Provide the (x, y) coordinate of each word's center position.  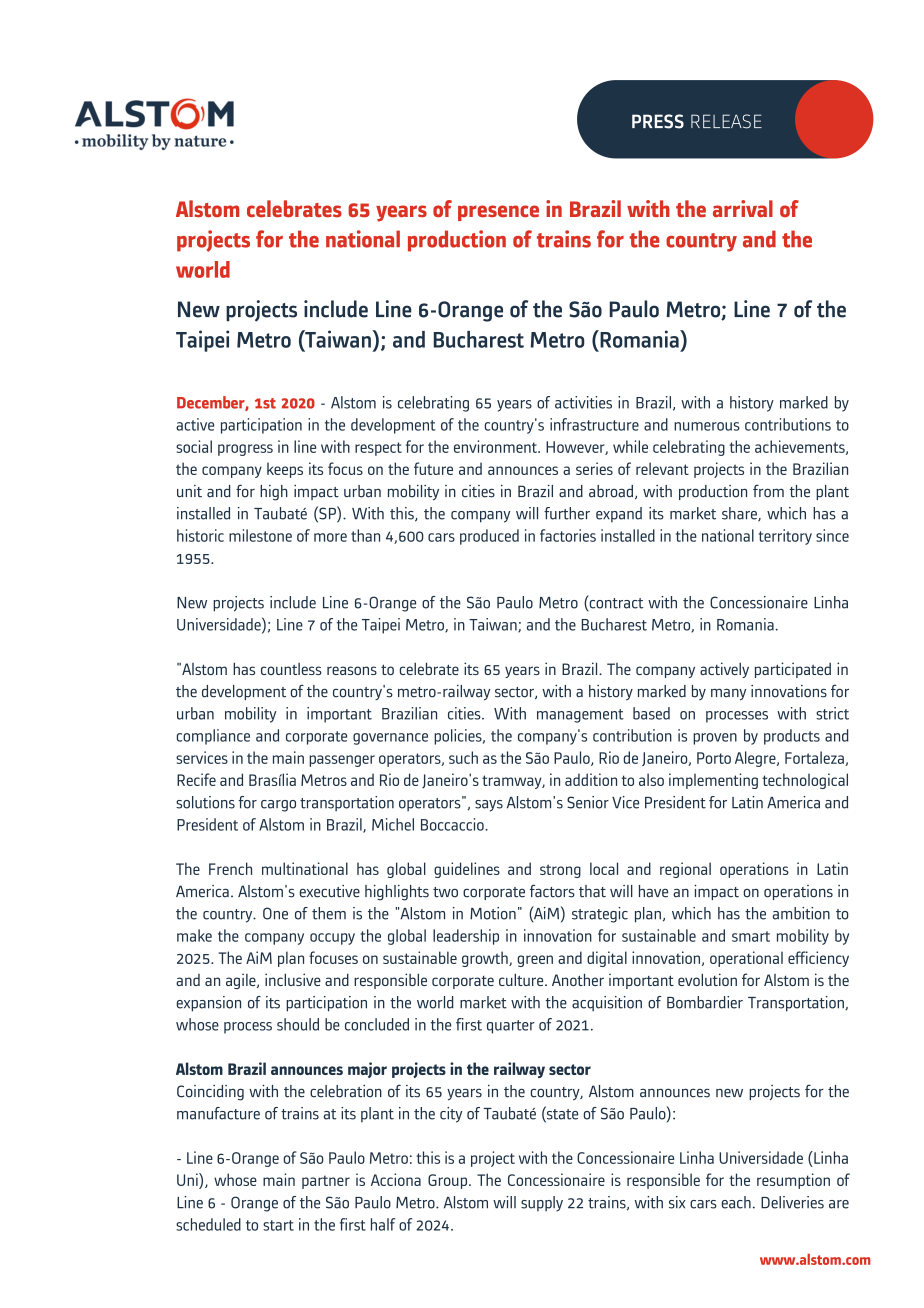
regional (685, 870)
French (230, 868)
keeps (285, 470)
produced (489, 537)
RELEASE (726, 121)
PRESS (658, 121)
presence (498, 213)
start (278, 1225)
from (768, 491)
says (489, 806)
